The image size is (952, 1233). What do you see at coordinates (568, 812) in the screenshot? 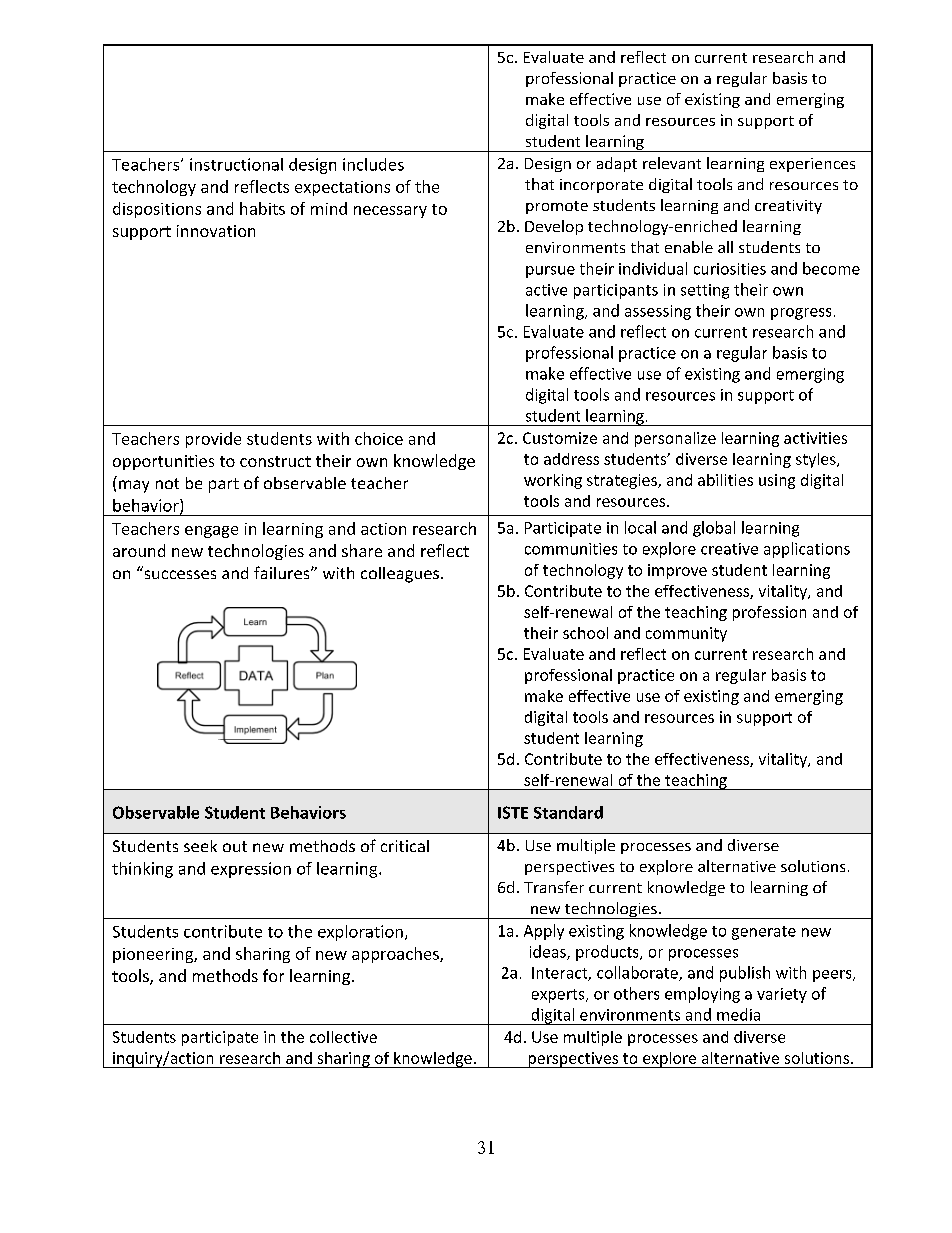
I see `Standard` at bounding box center [568, 812].
